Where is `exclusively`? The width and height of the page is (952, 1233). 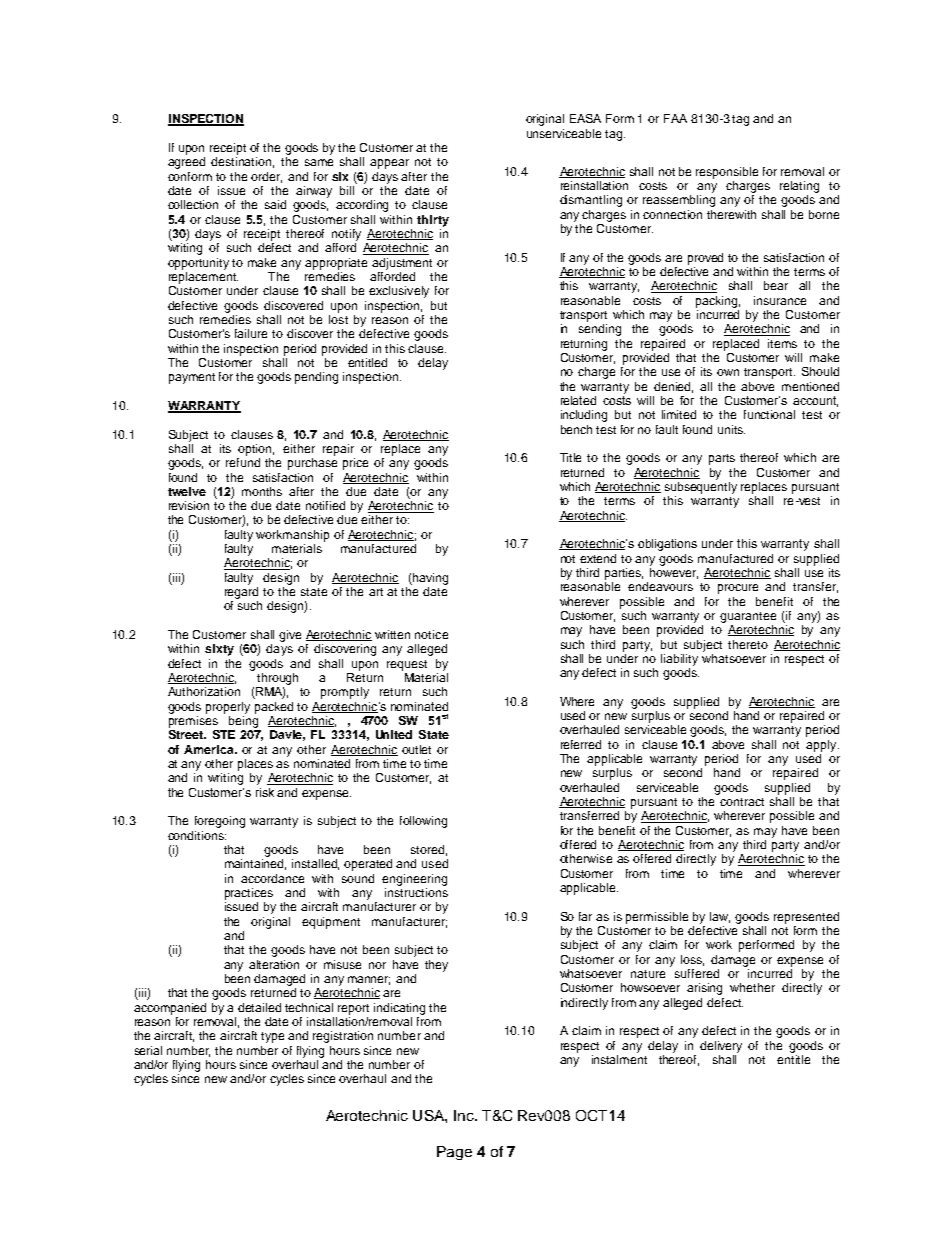
exclusively is located at coordinates (399, 292).
